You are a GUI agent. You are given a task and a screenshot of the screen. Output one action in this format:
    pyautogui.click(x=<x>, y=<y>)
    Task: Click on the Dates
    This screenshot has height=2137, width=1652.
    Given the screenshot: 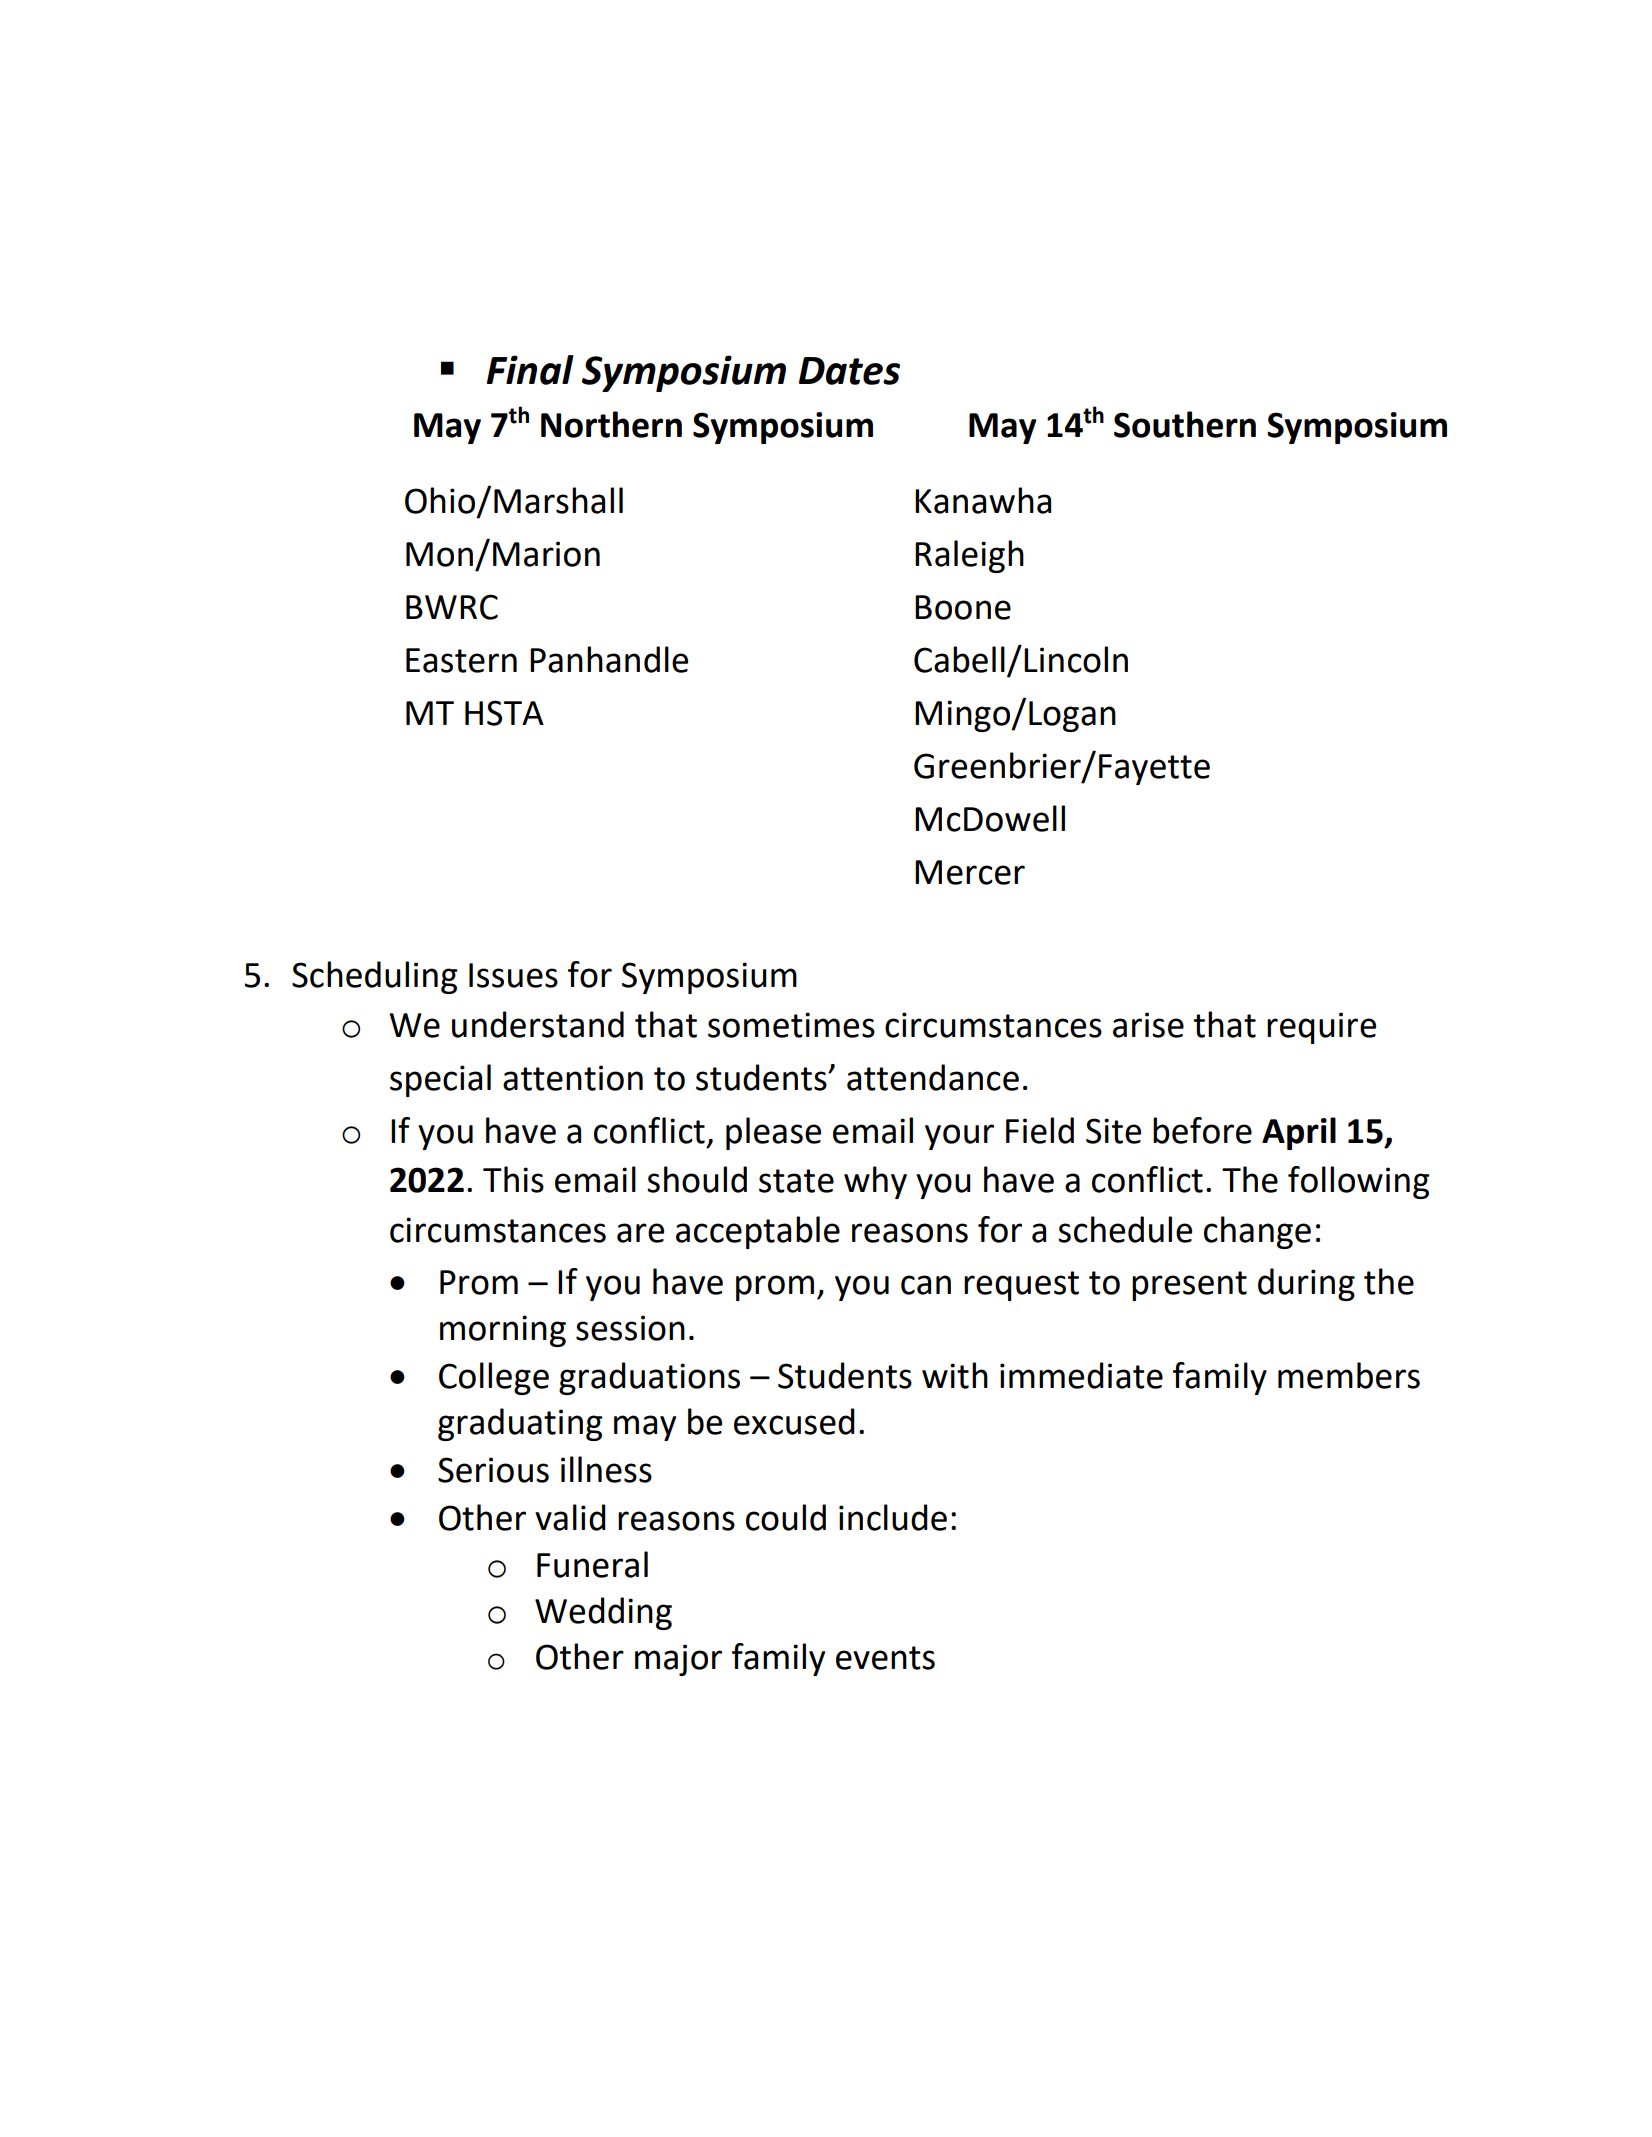 What is the action you would take?
    pyautogui.click(x=849, y=371)
